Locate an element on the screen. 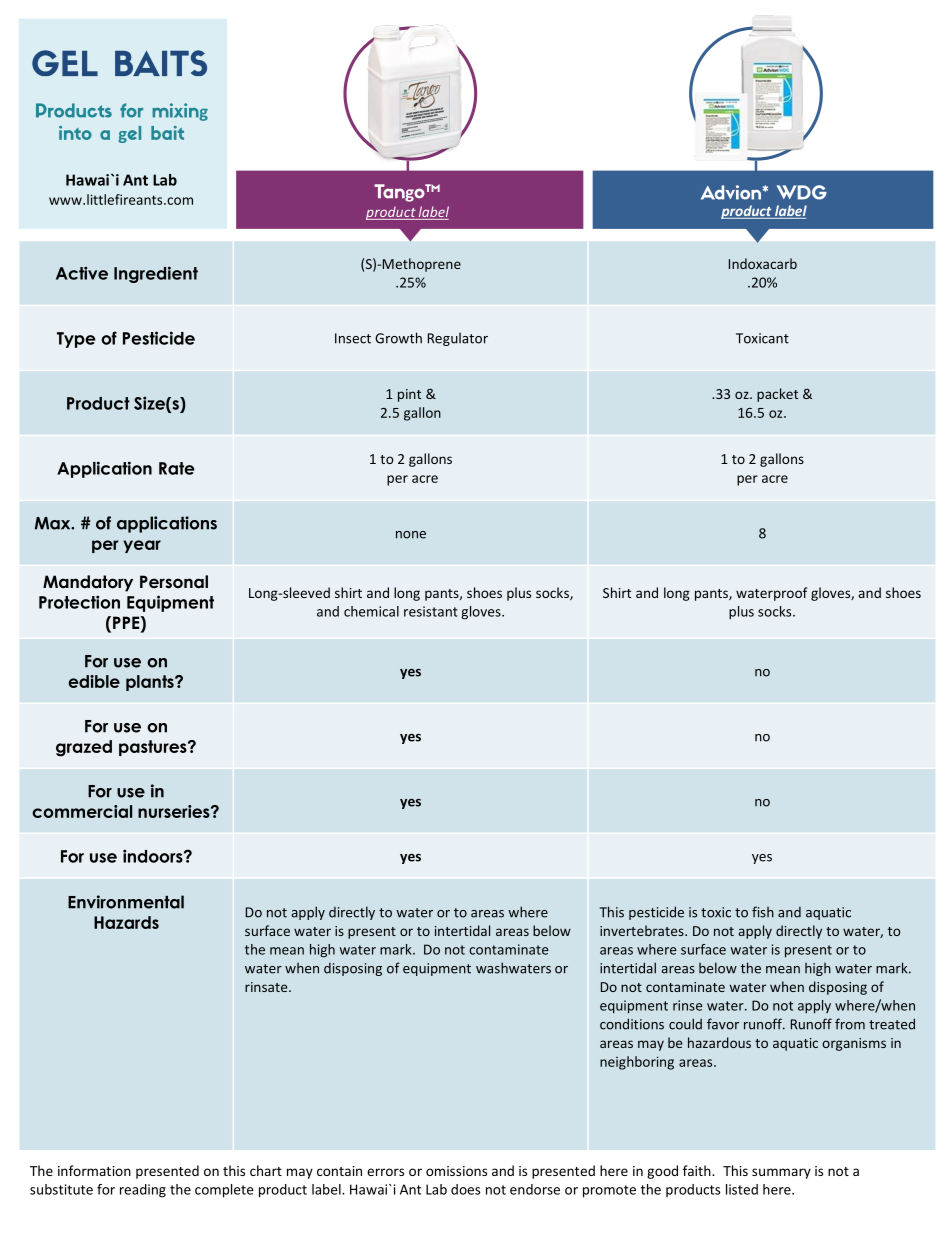  pastures is located at coordinates (154, 748).
